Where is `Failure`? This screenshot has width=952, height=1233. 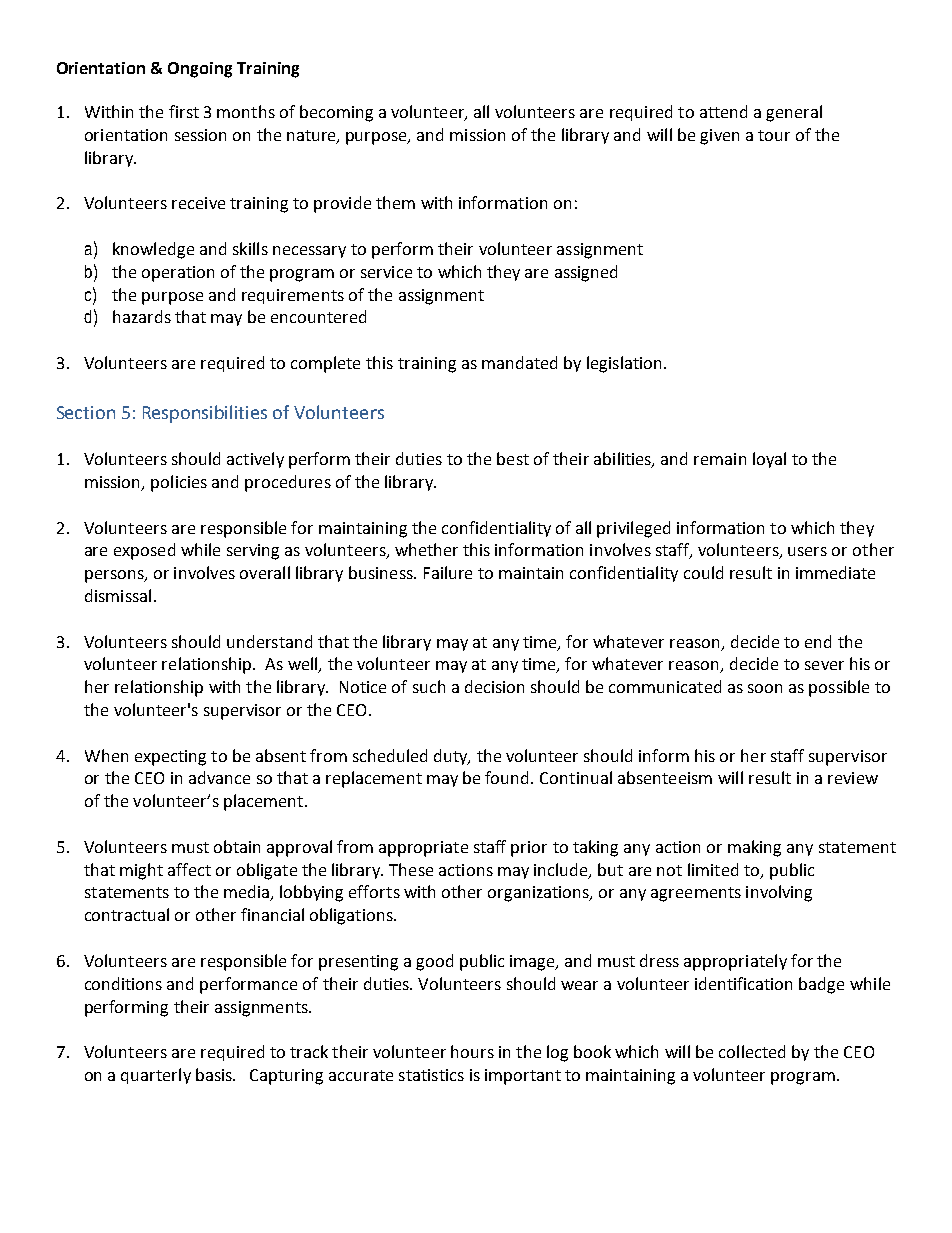 Failure is located at coordinates (448, 572).
